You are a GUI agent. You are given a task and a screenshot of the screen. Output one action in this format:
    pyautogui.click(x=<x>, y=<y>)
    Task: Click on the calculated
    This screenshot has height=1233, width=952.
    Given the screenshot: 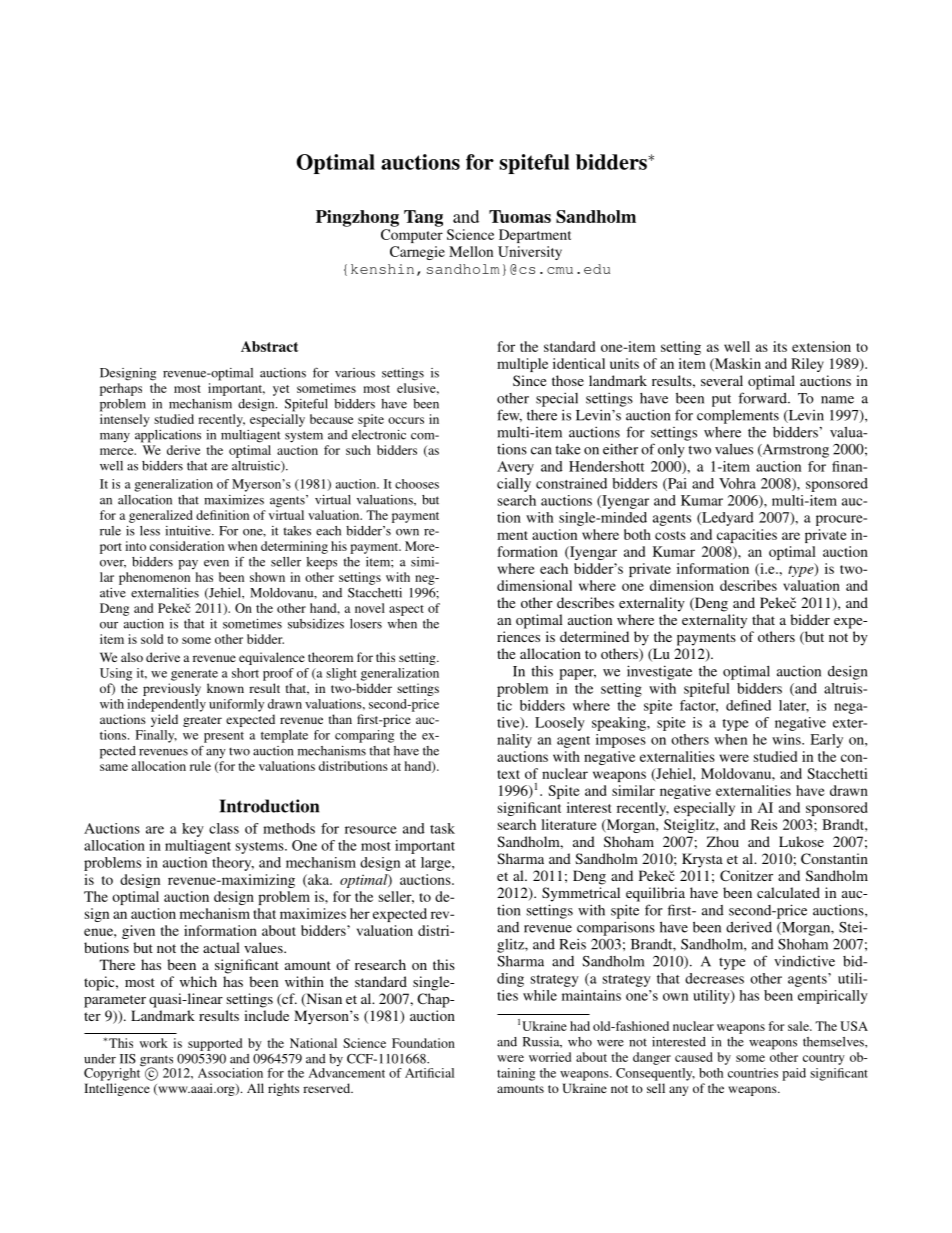 What is the action you would take?
    pyautogui.click(x=788, y=892)
